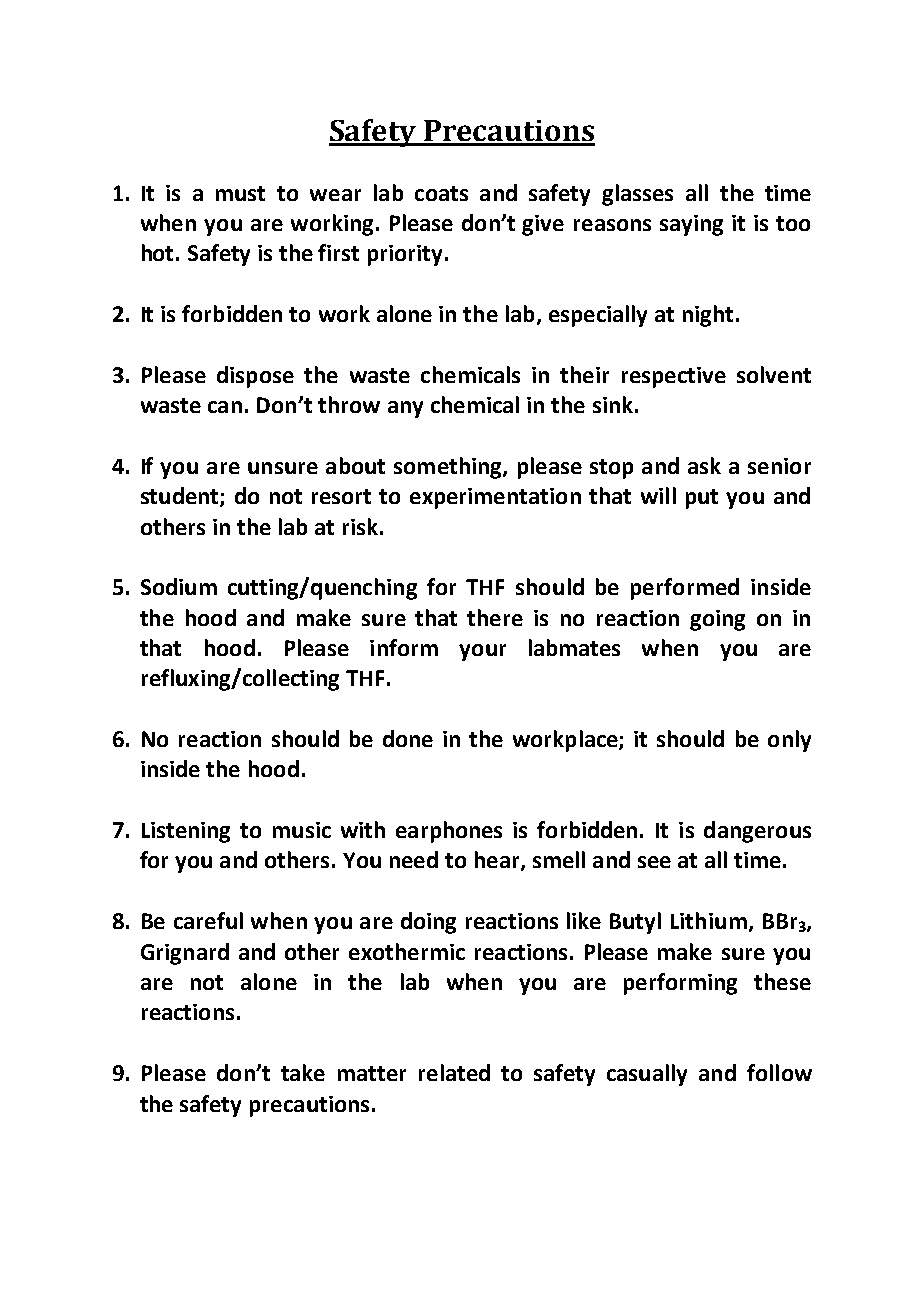 The width and height of the page is (924, 1309). Describe the element at coordinates (302, 830) in the page. I see `music` at that location.
